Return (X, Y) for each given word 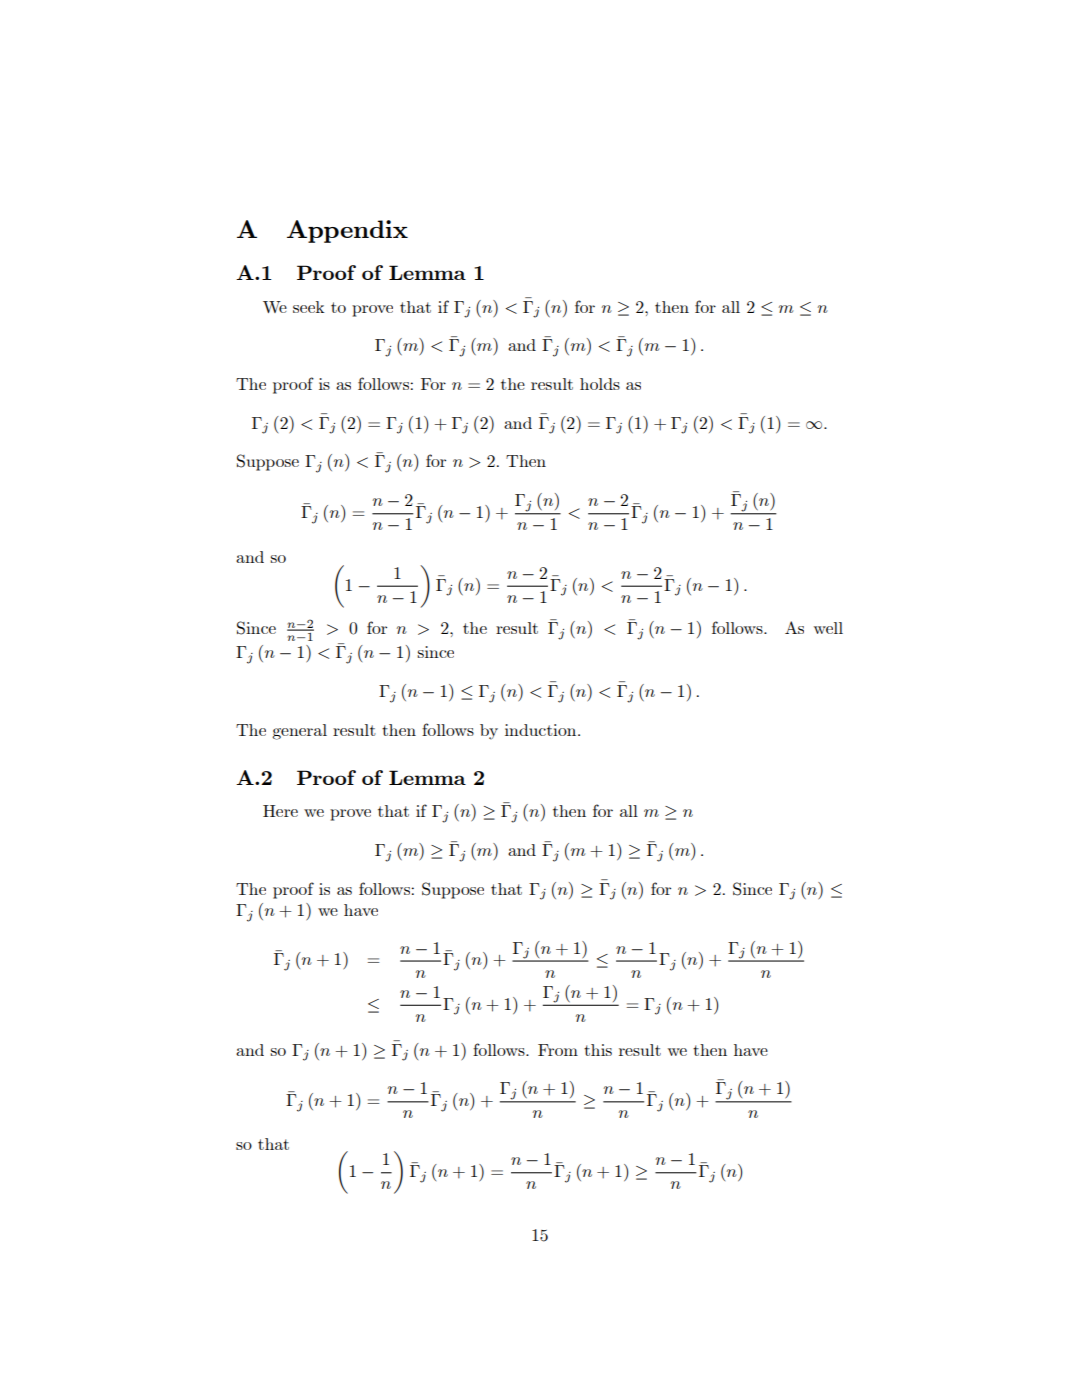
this (598, 1050)
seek (308, 307)
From (558, 1050)
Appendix (347, 231)
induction (542, 730)
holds (600, 384)
